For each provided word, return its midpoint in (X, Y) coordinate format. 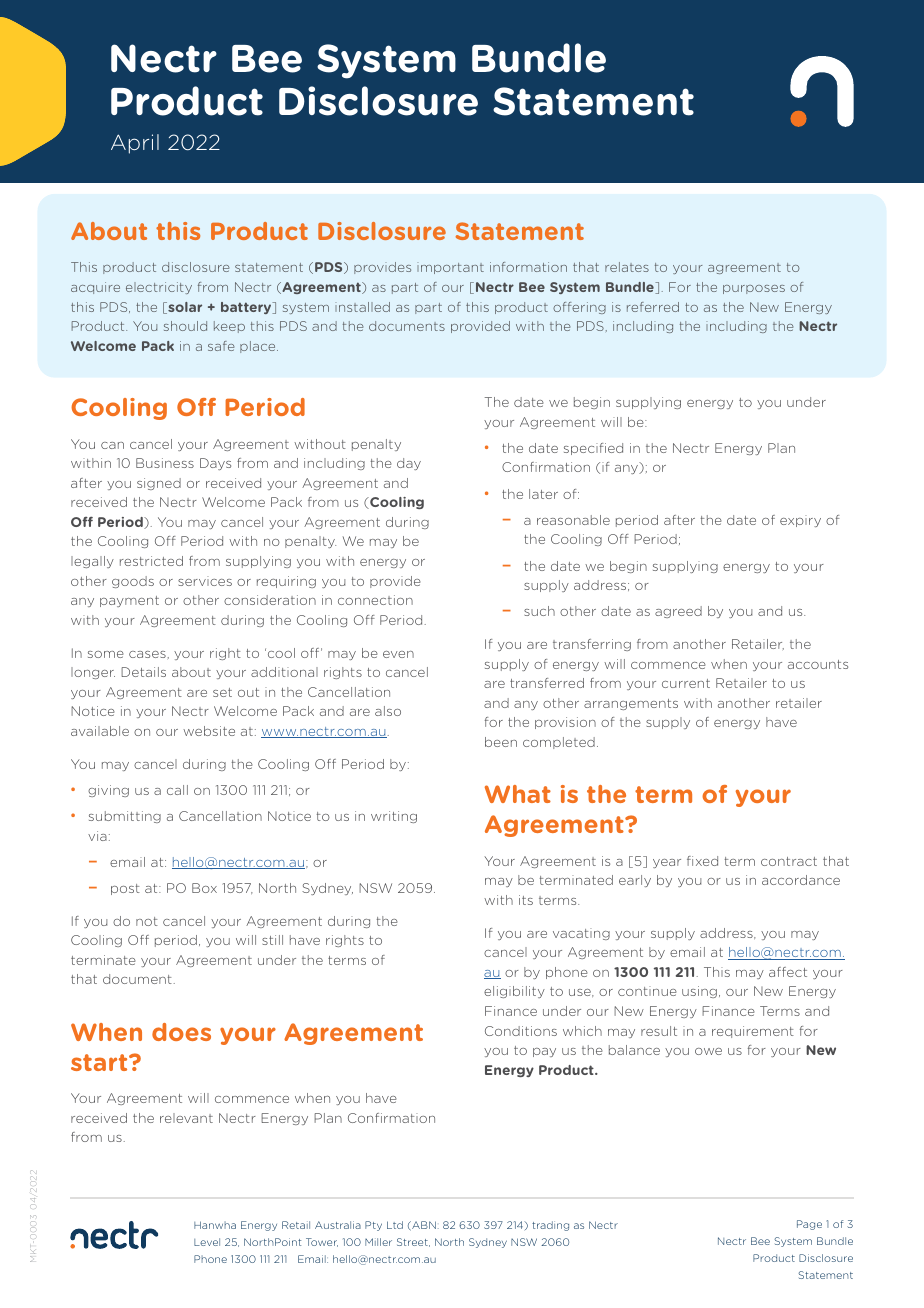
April (135, 144)
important (450, 268)
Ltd (395, 1225)
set (222, 692)
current (686, 683)
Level (207, 1242)
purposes (754, 289)
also (388, 711)
